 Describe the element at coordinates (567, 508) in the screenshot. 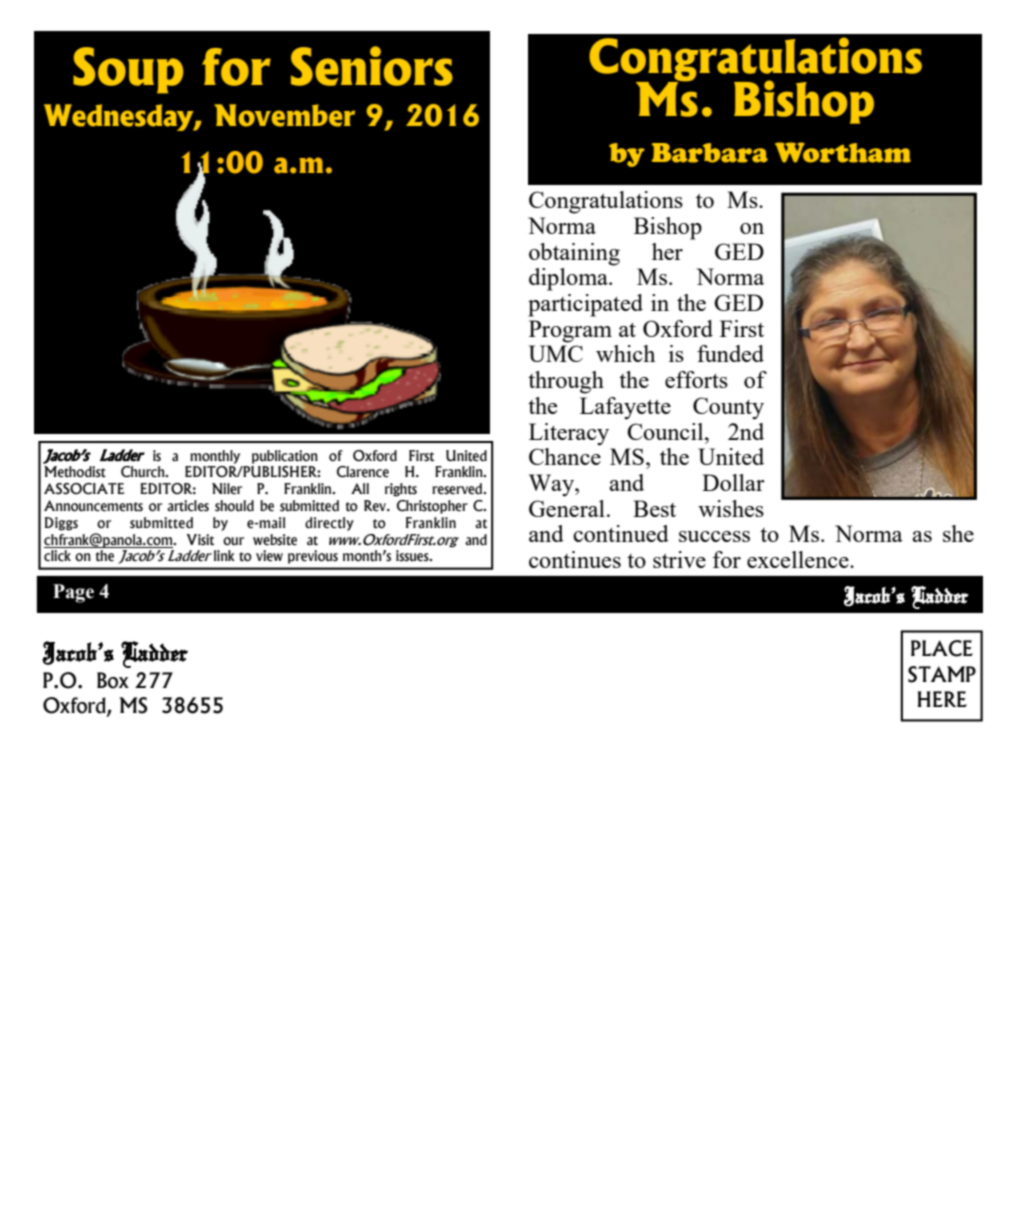

I see `General` at that location.
